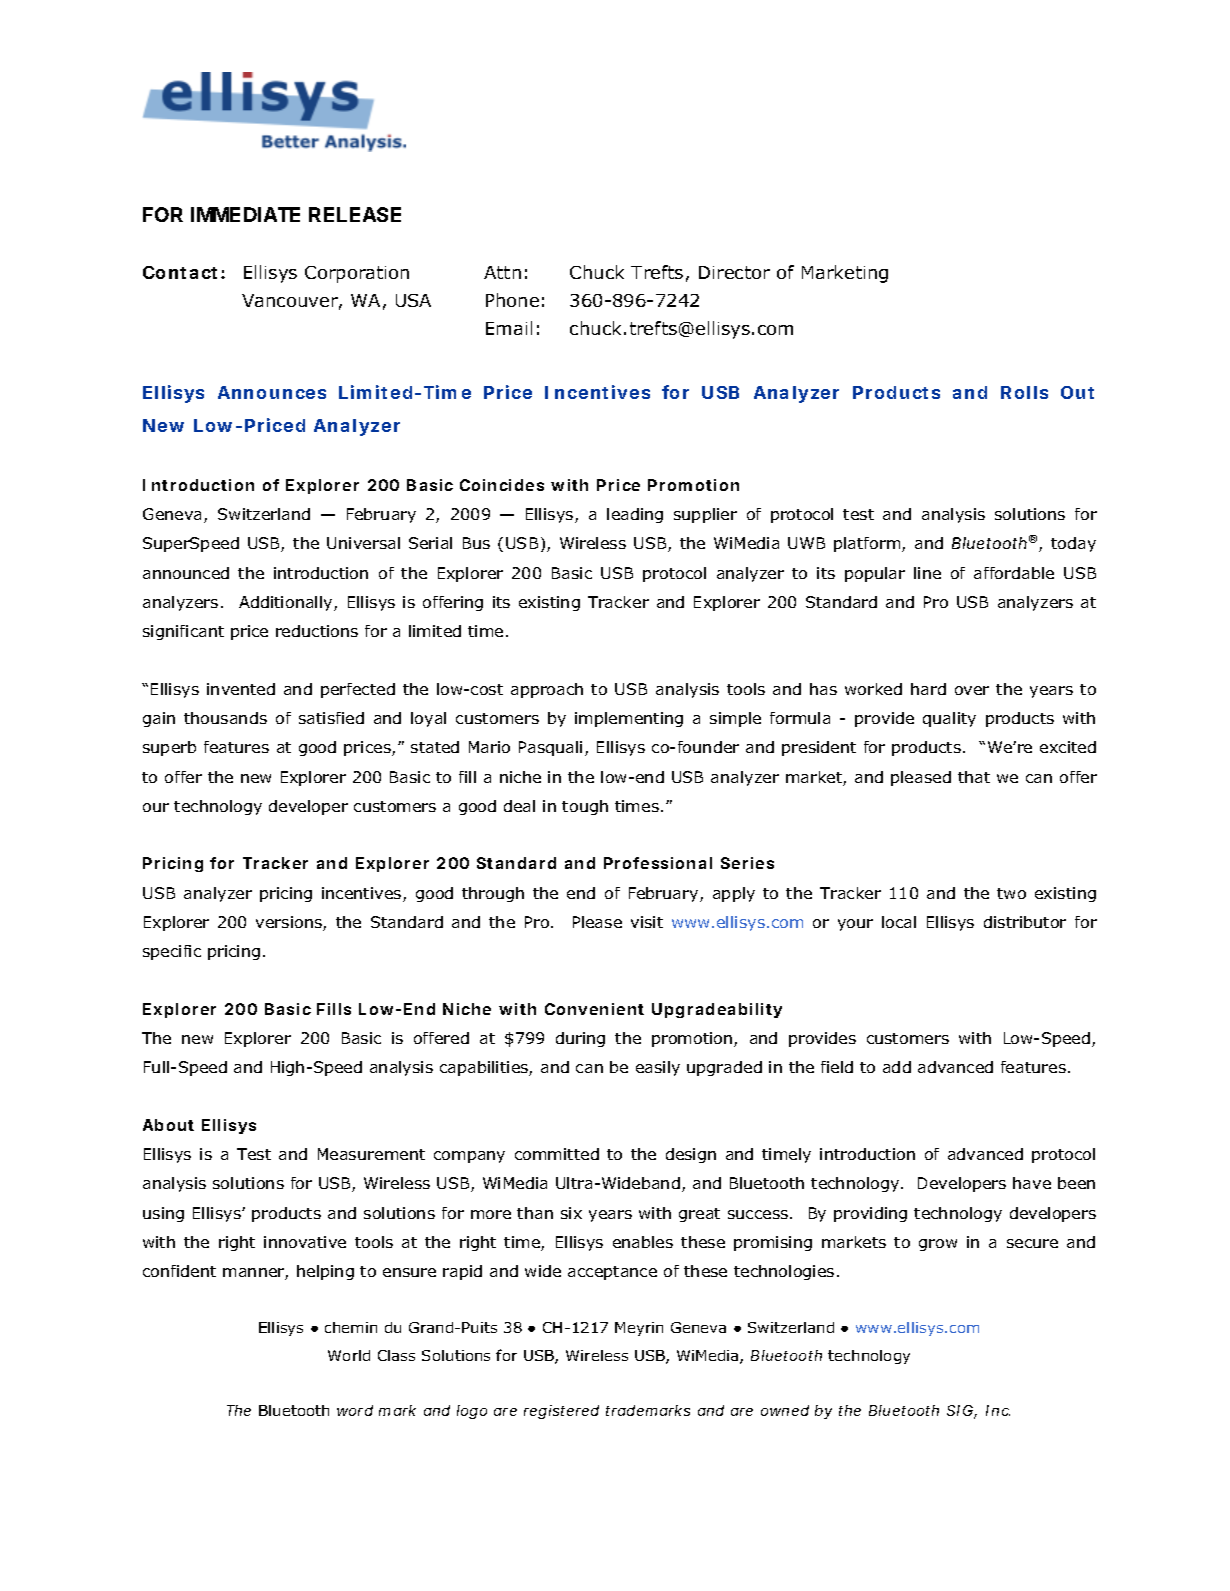 The height and width of the screenshot is (1591, 1230). Describe the element at coordinates (245, 214) in the screenshot. I see `IMMEDIATE` at that location.
